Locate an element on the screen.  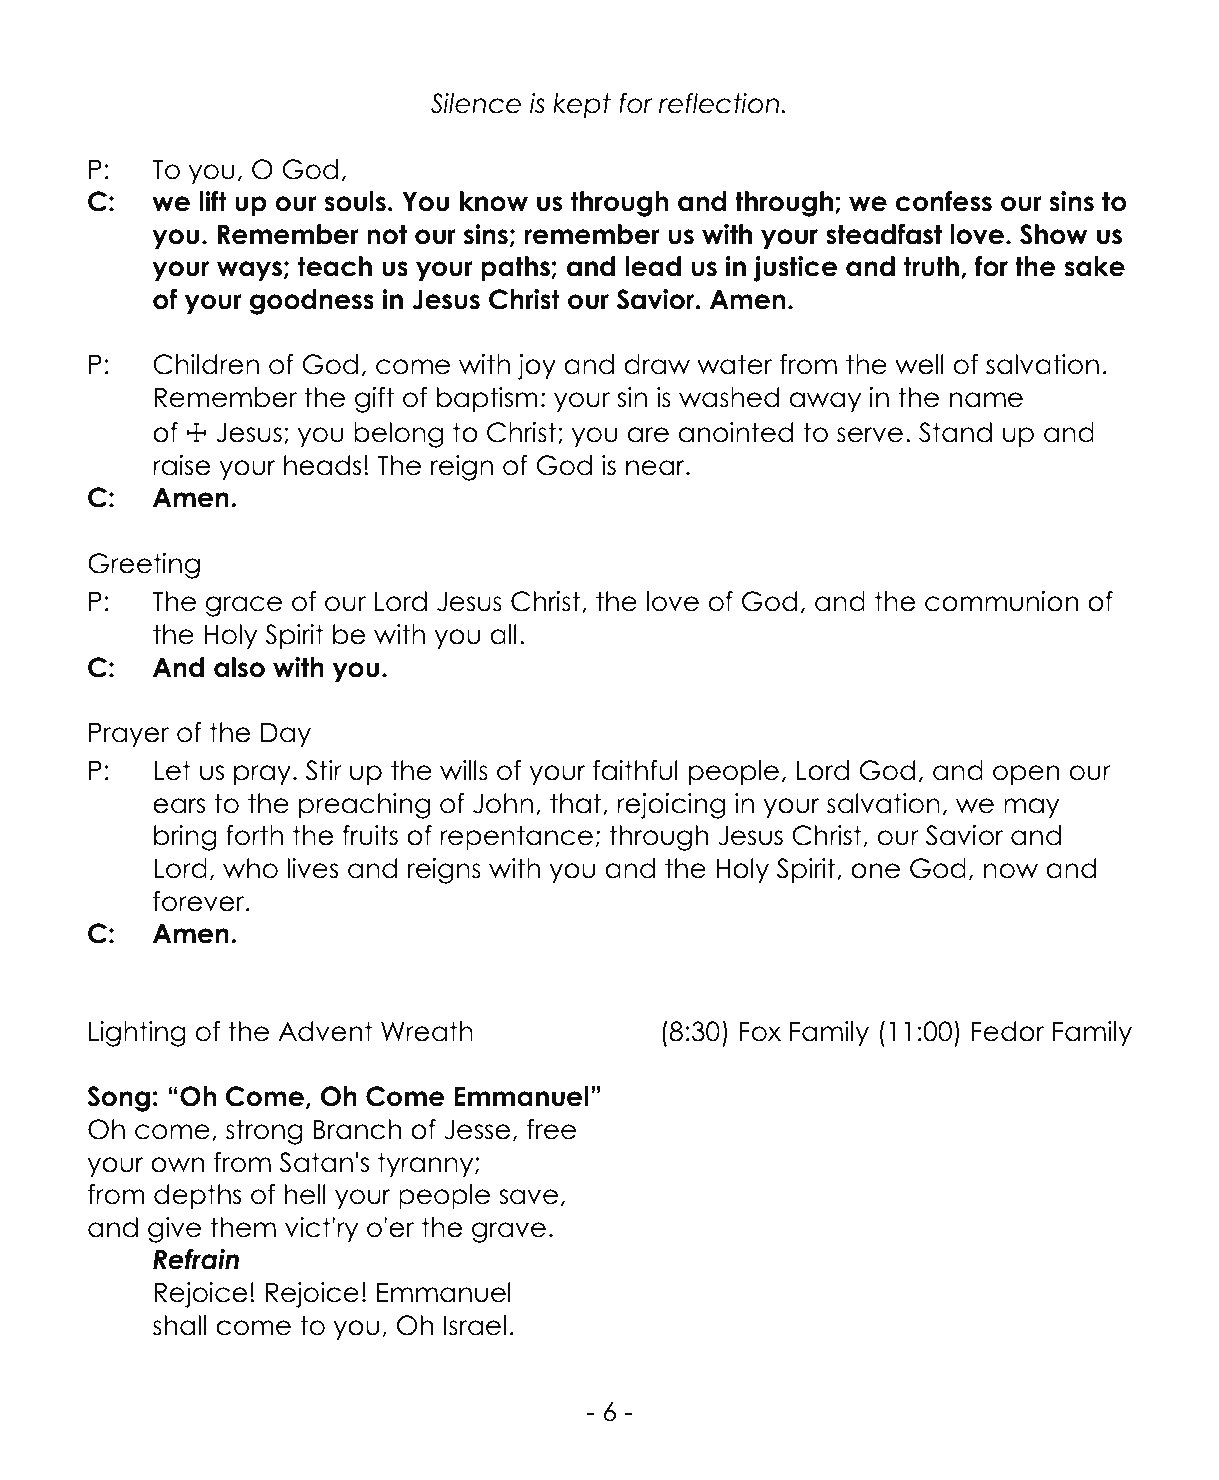
Stand is located at coordinates (955, 432).
